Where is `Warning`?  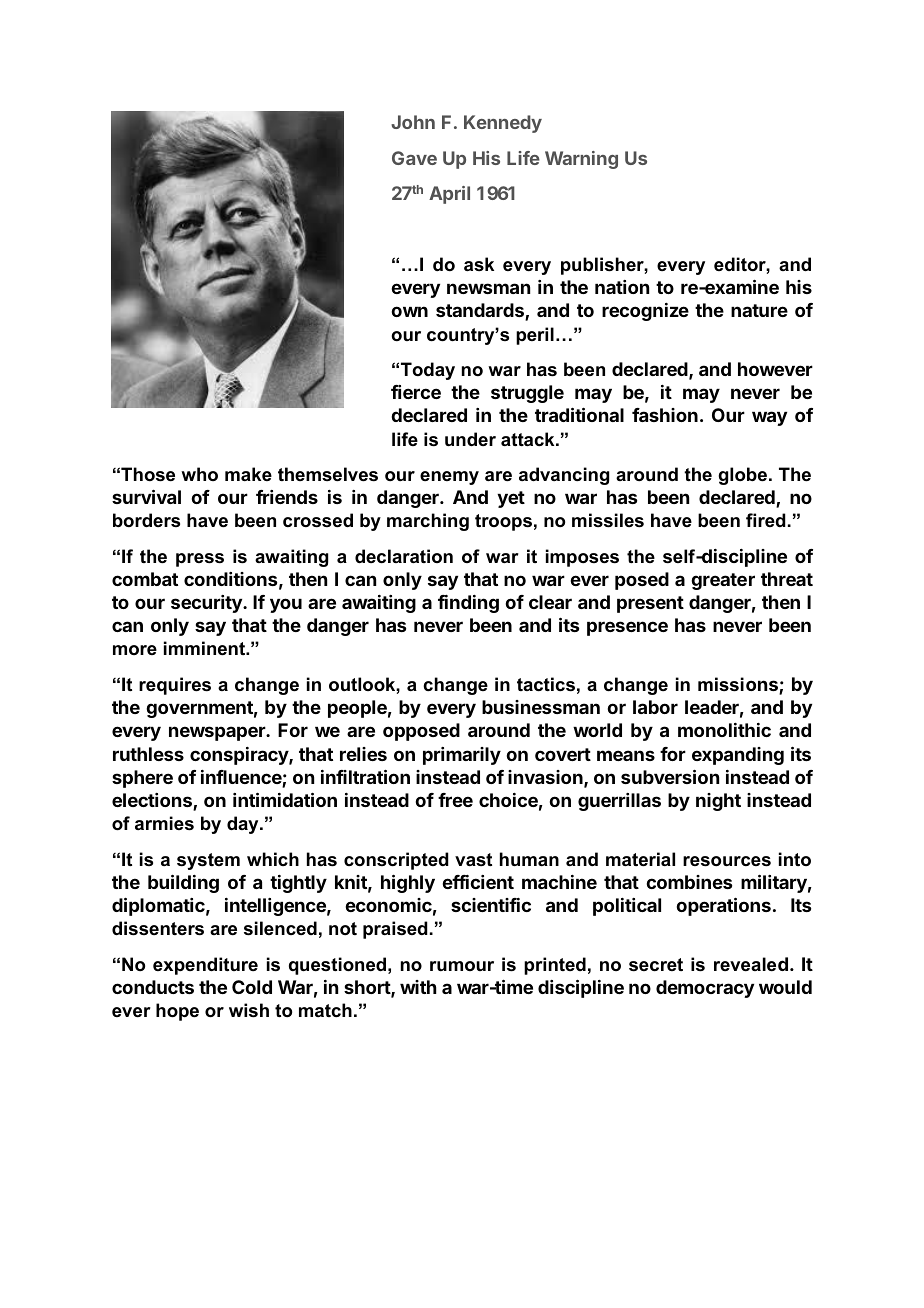 Warning is located at coordinates (581, 160).
